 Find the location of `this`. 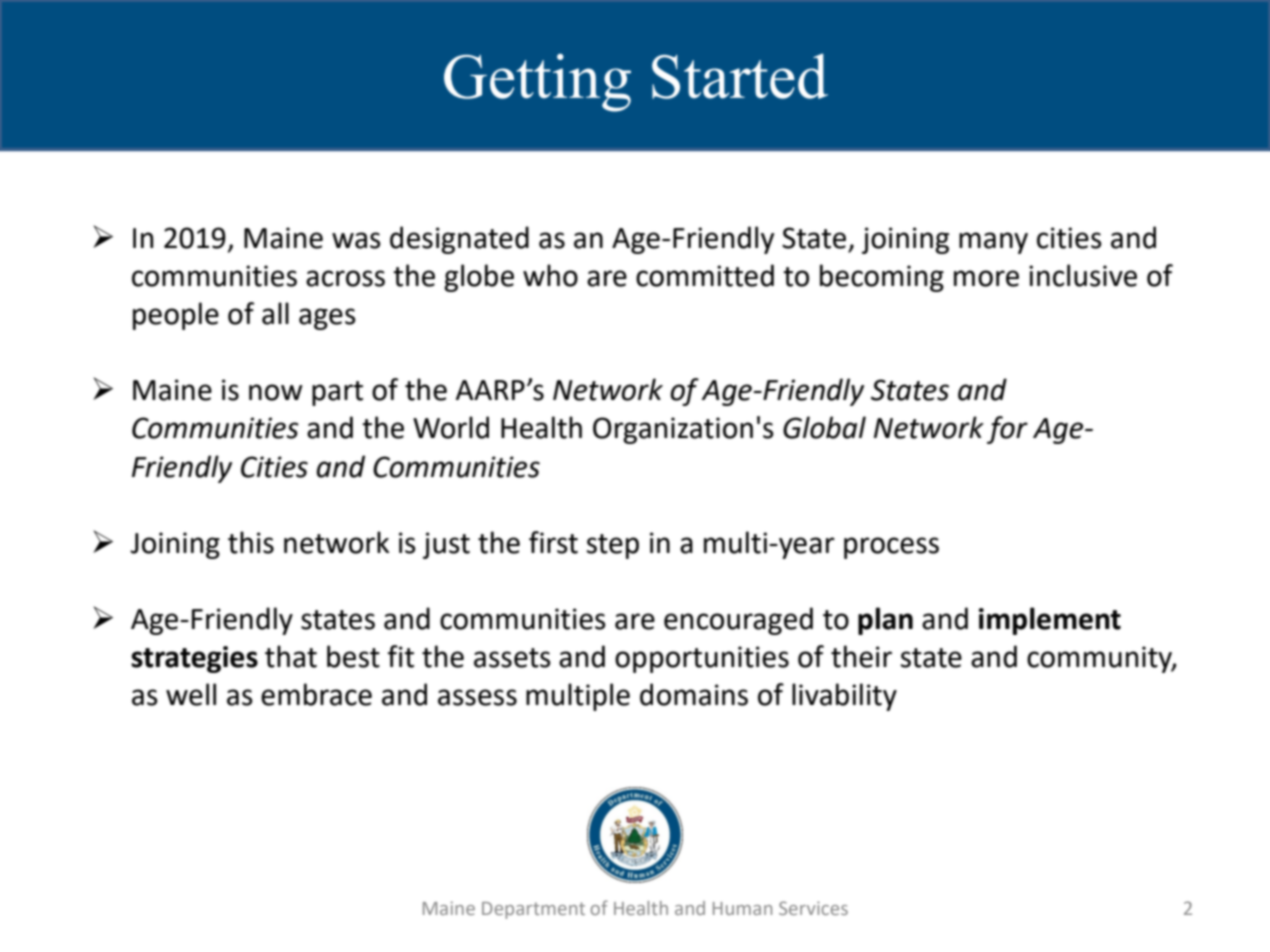

this is located at coordinates (251, 542).
